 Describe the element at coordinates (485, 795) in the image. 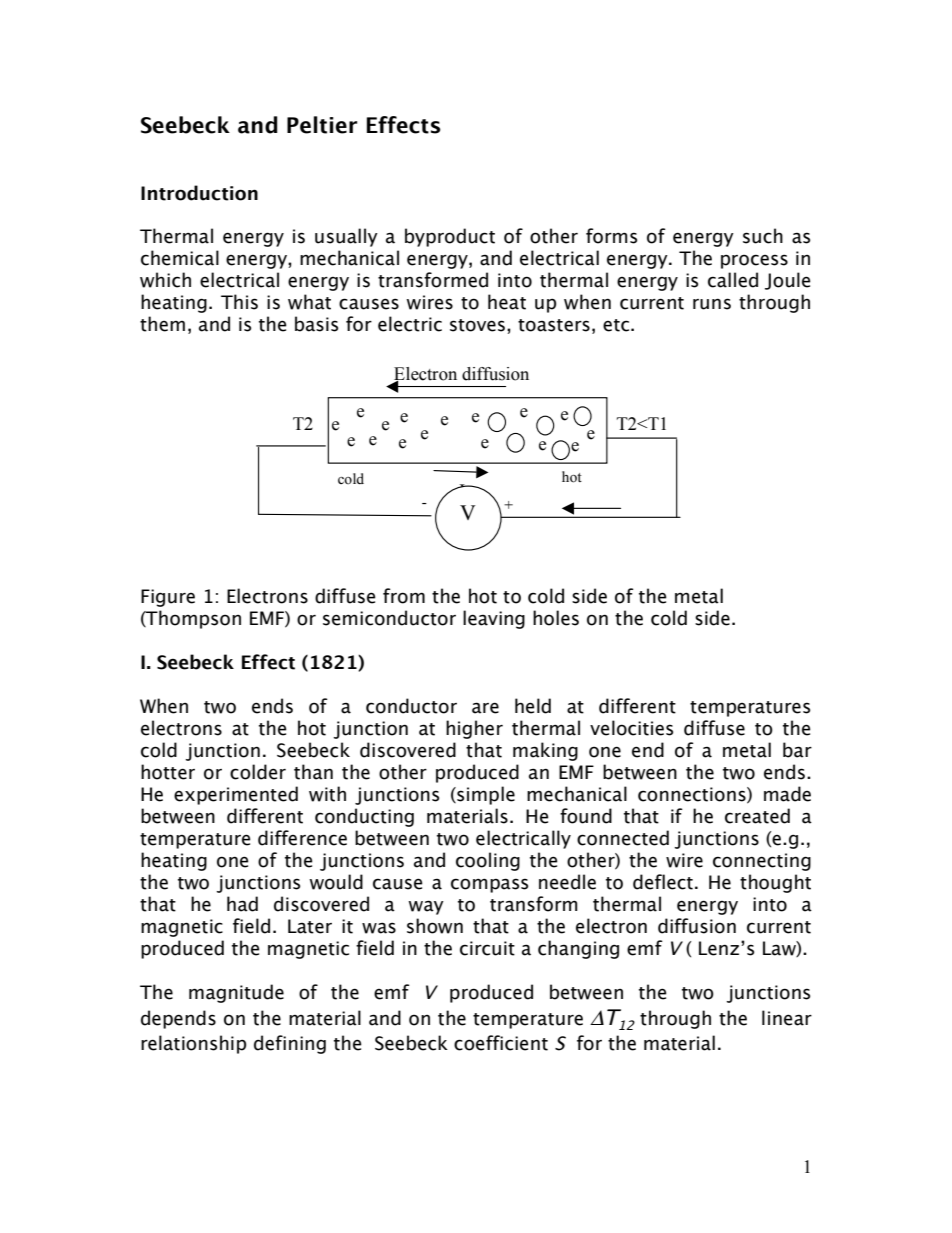

I see `simple` at that location.
